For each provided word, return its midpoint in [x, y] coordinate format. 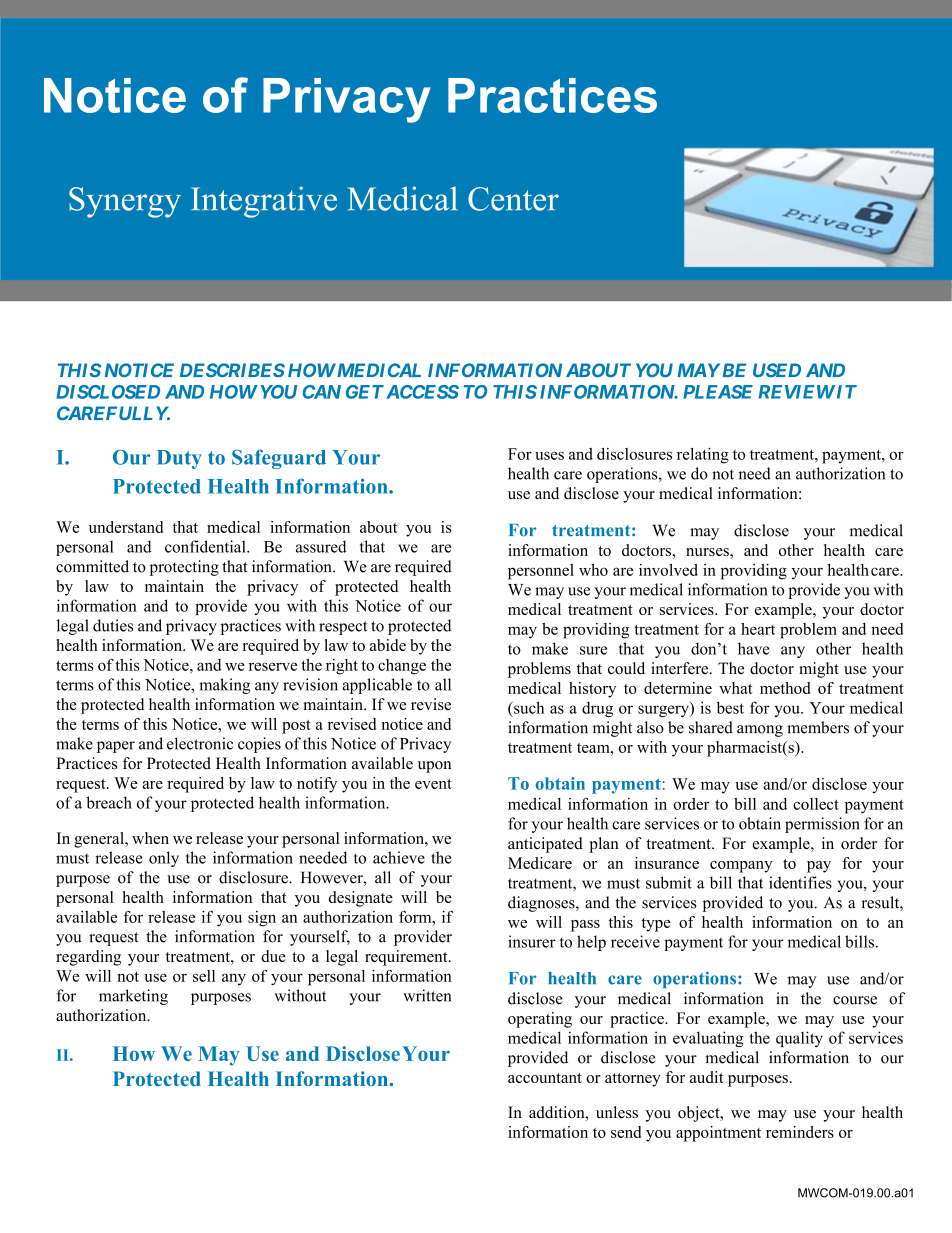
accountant [545, 1078]
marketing [133, 997]
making [224, 686]
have [753, 648]
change [402, 667]
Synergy [125, 202]
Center [513, 199]
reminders [800, 1132]
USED [777, 370]
